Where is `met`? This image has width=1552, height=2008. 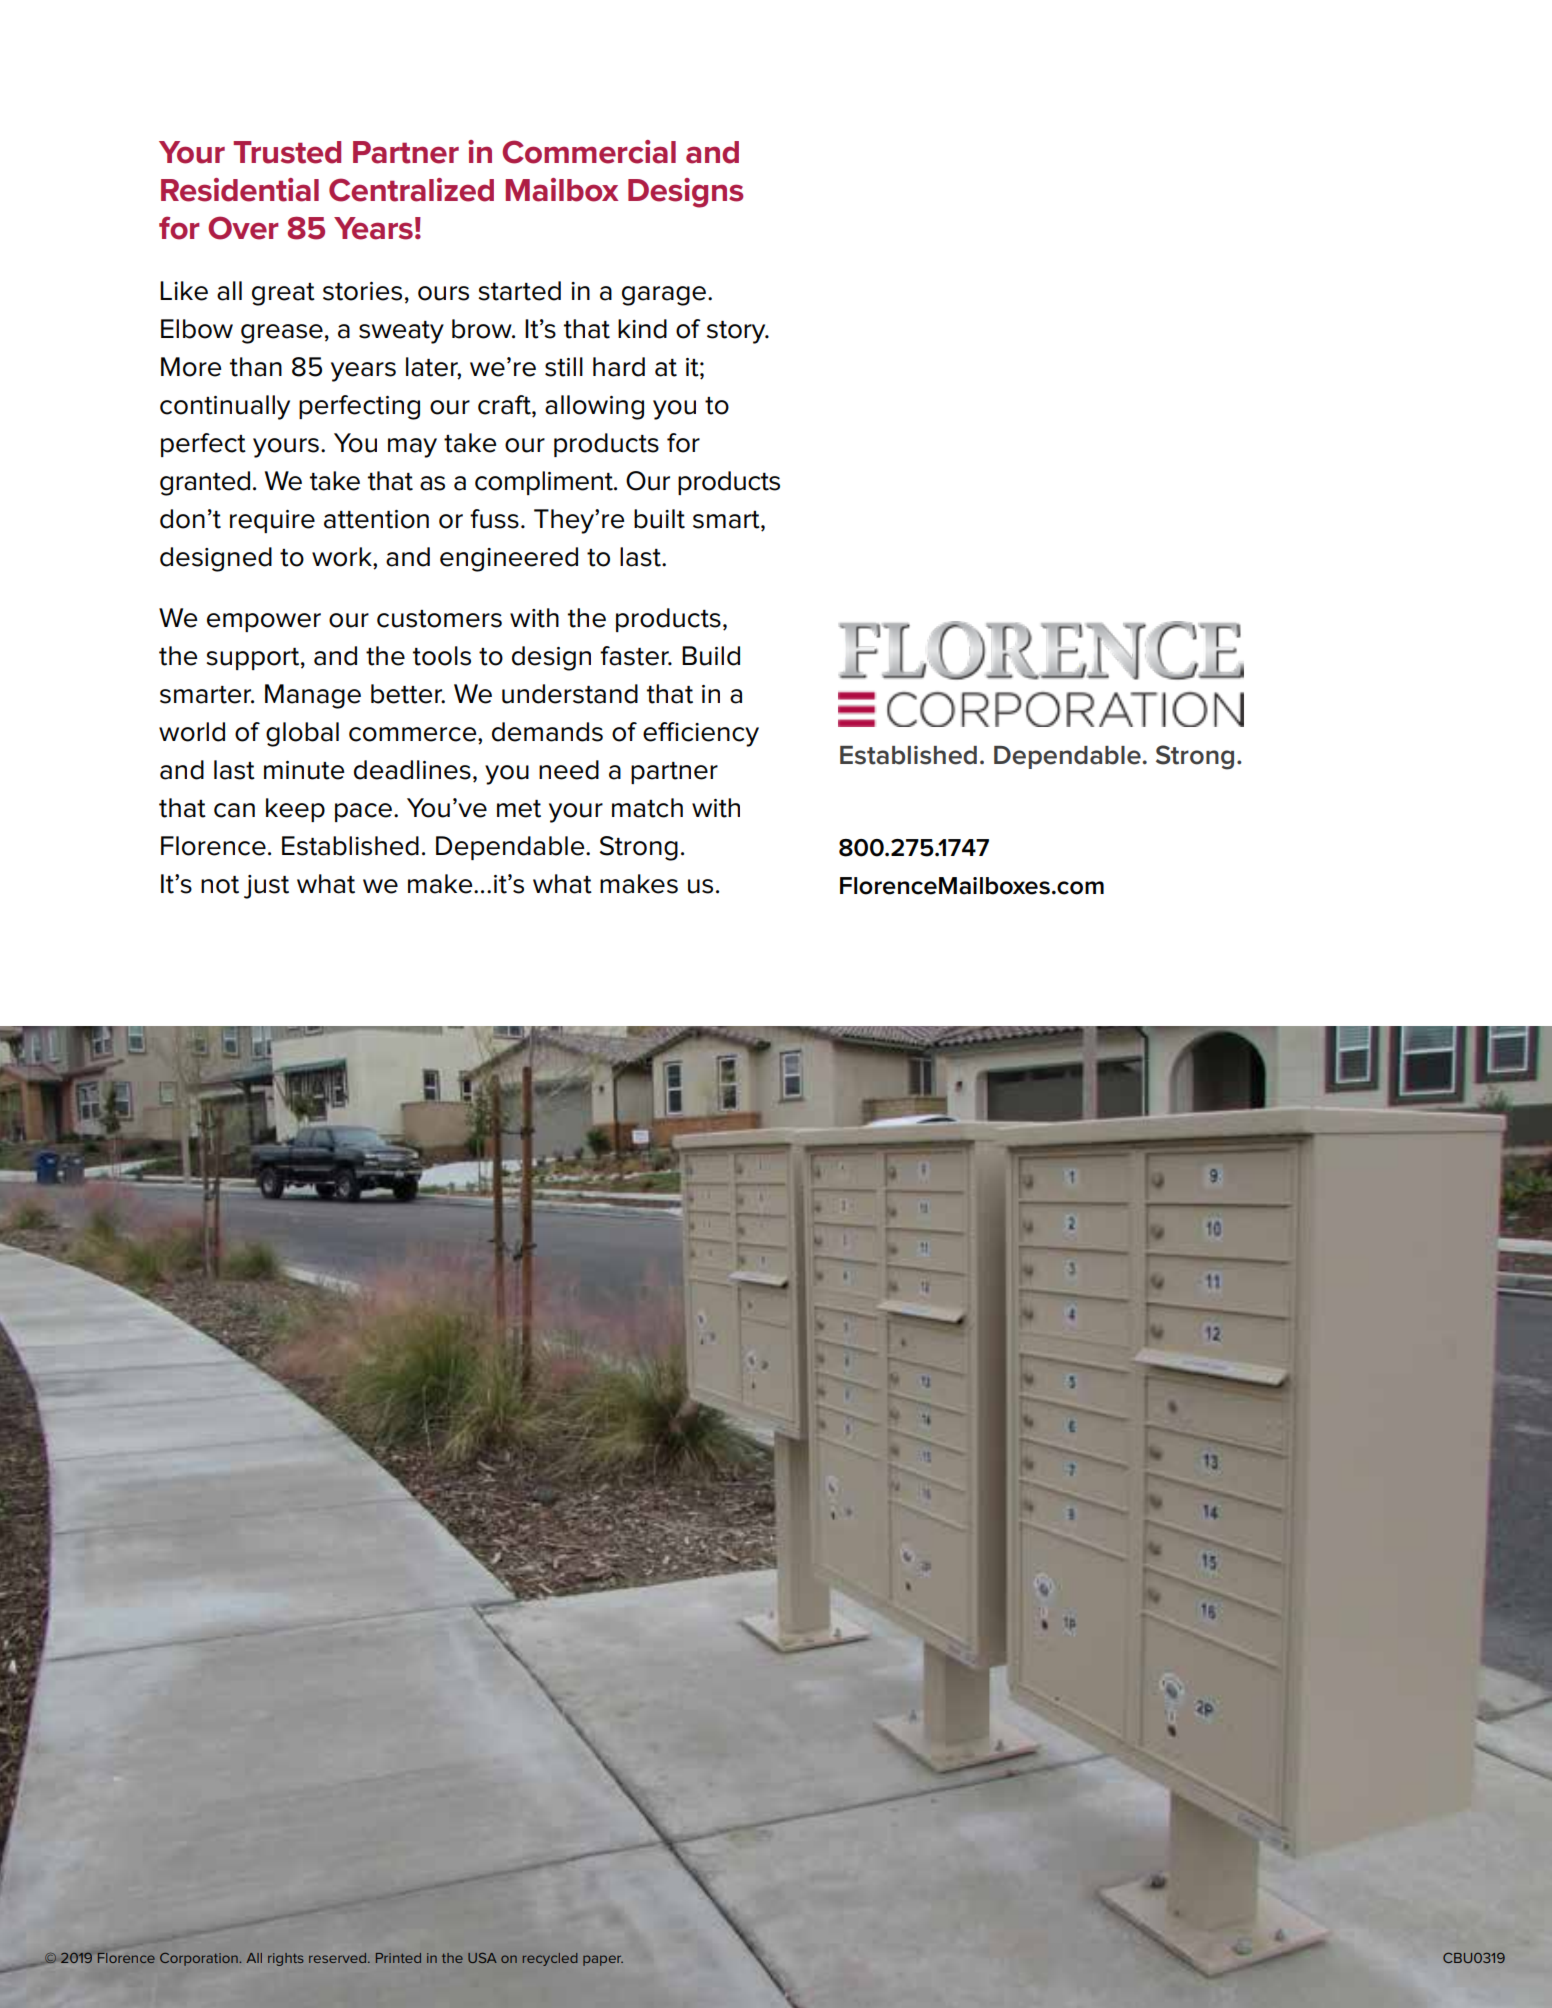 met is located at coordinates (519, 809).
